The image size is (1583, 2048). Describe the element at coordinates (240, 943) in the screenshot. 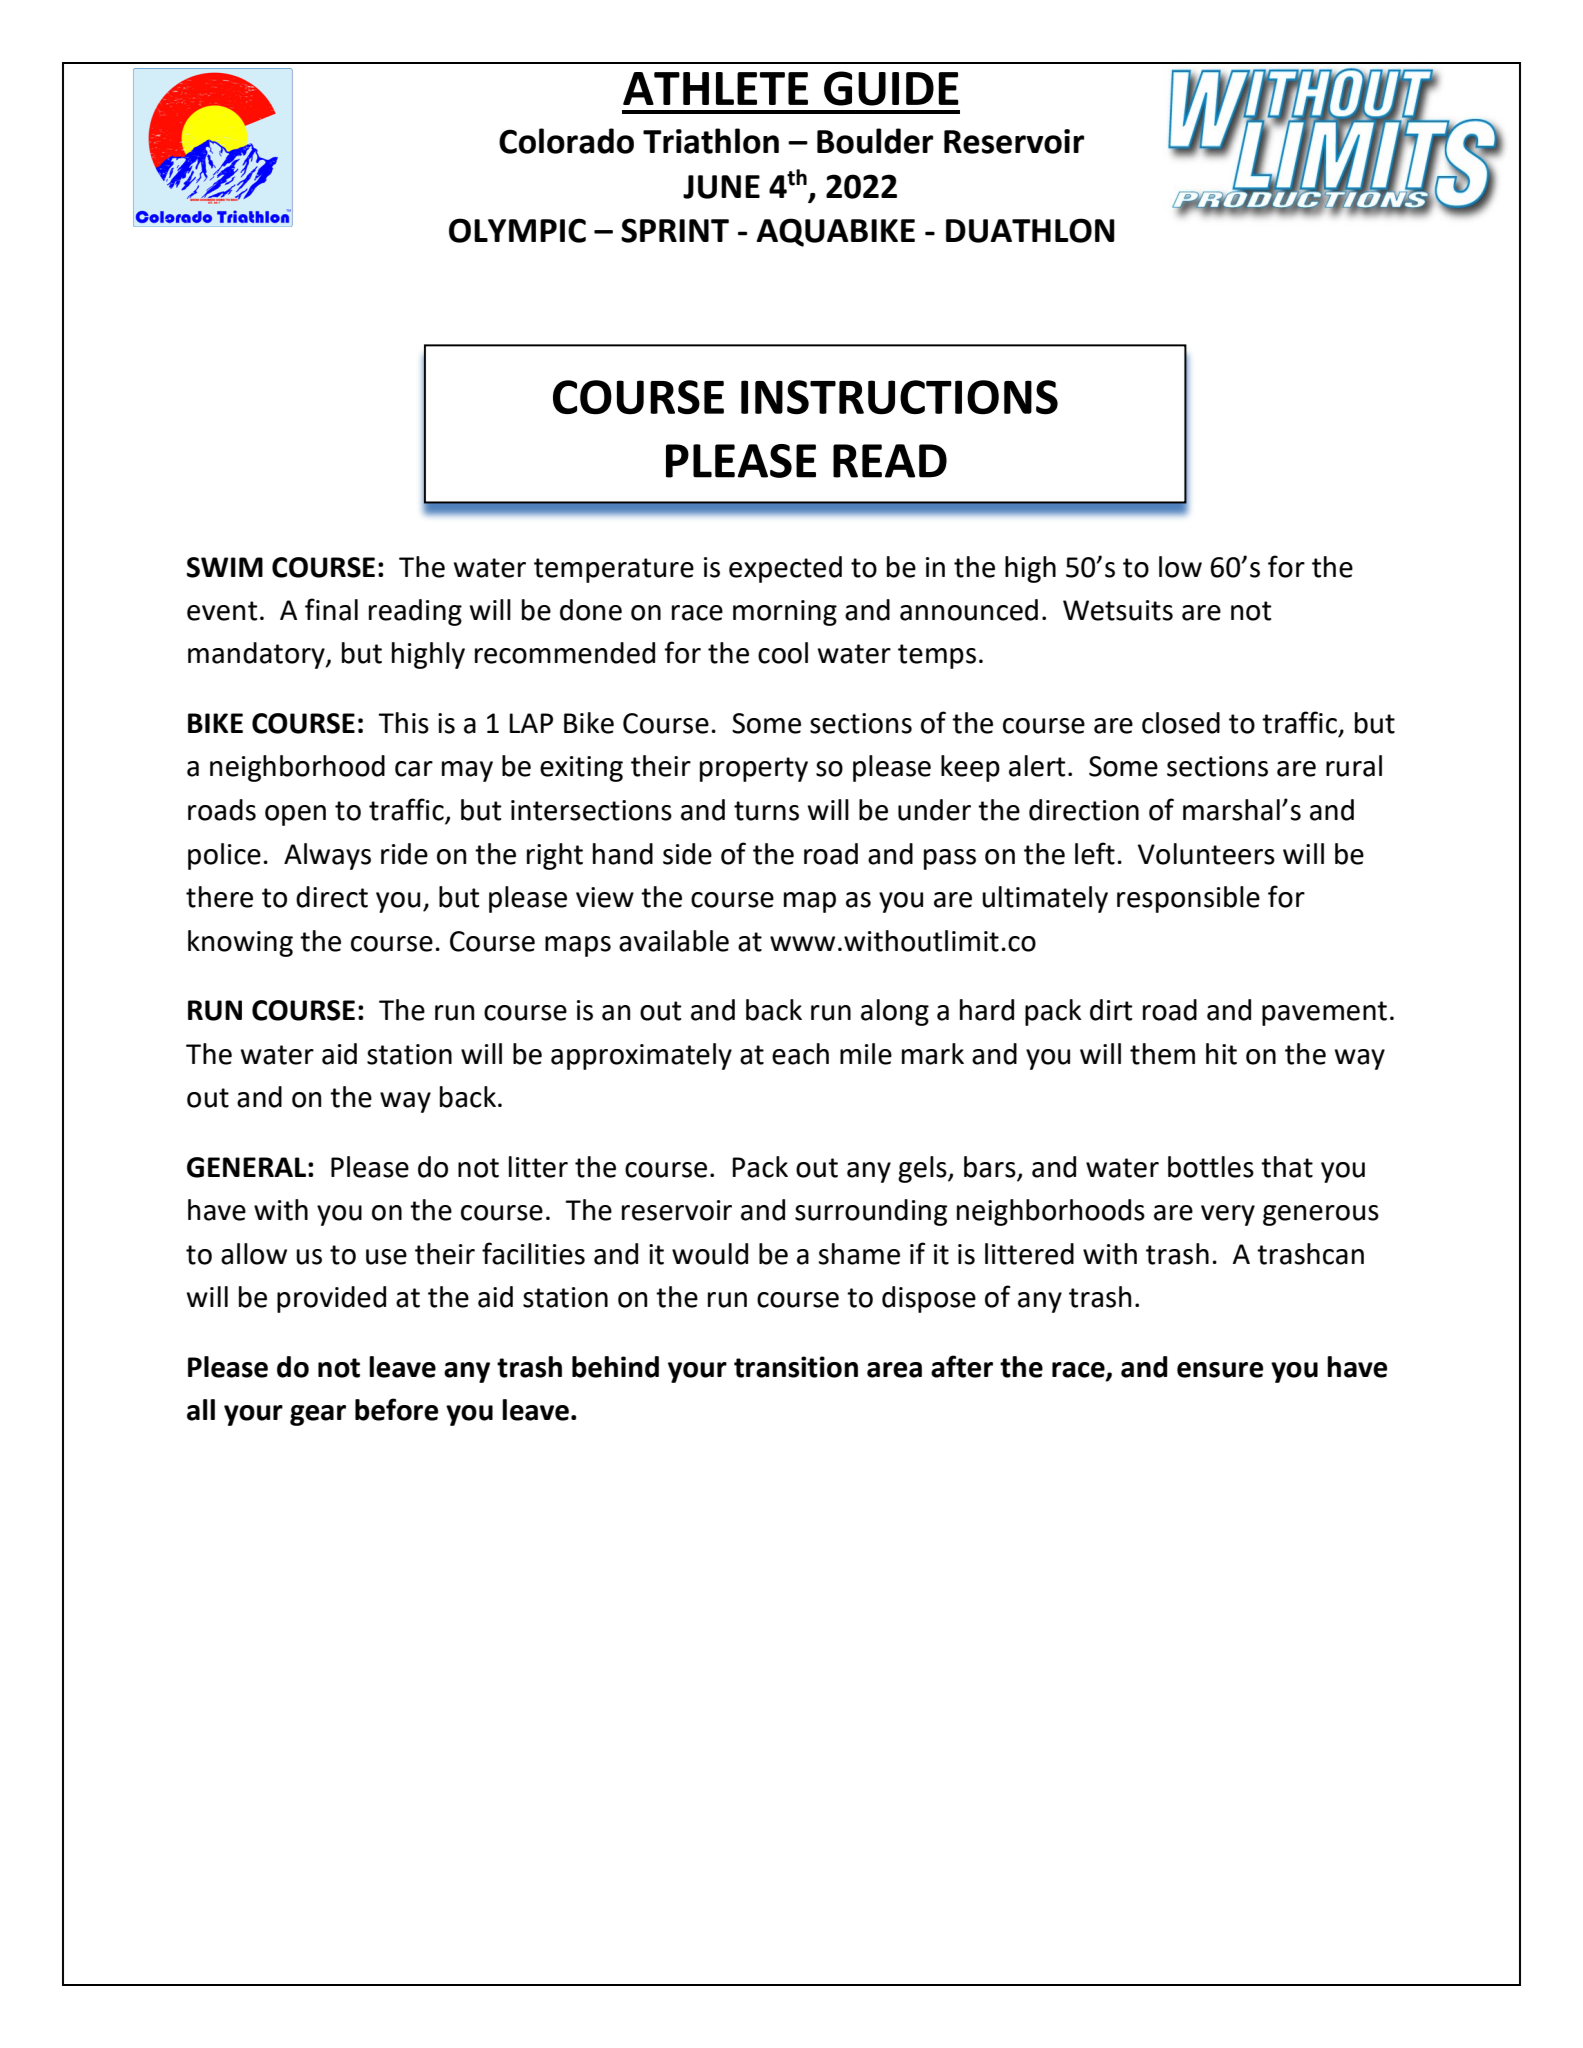

I see `knowing` at that location.
